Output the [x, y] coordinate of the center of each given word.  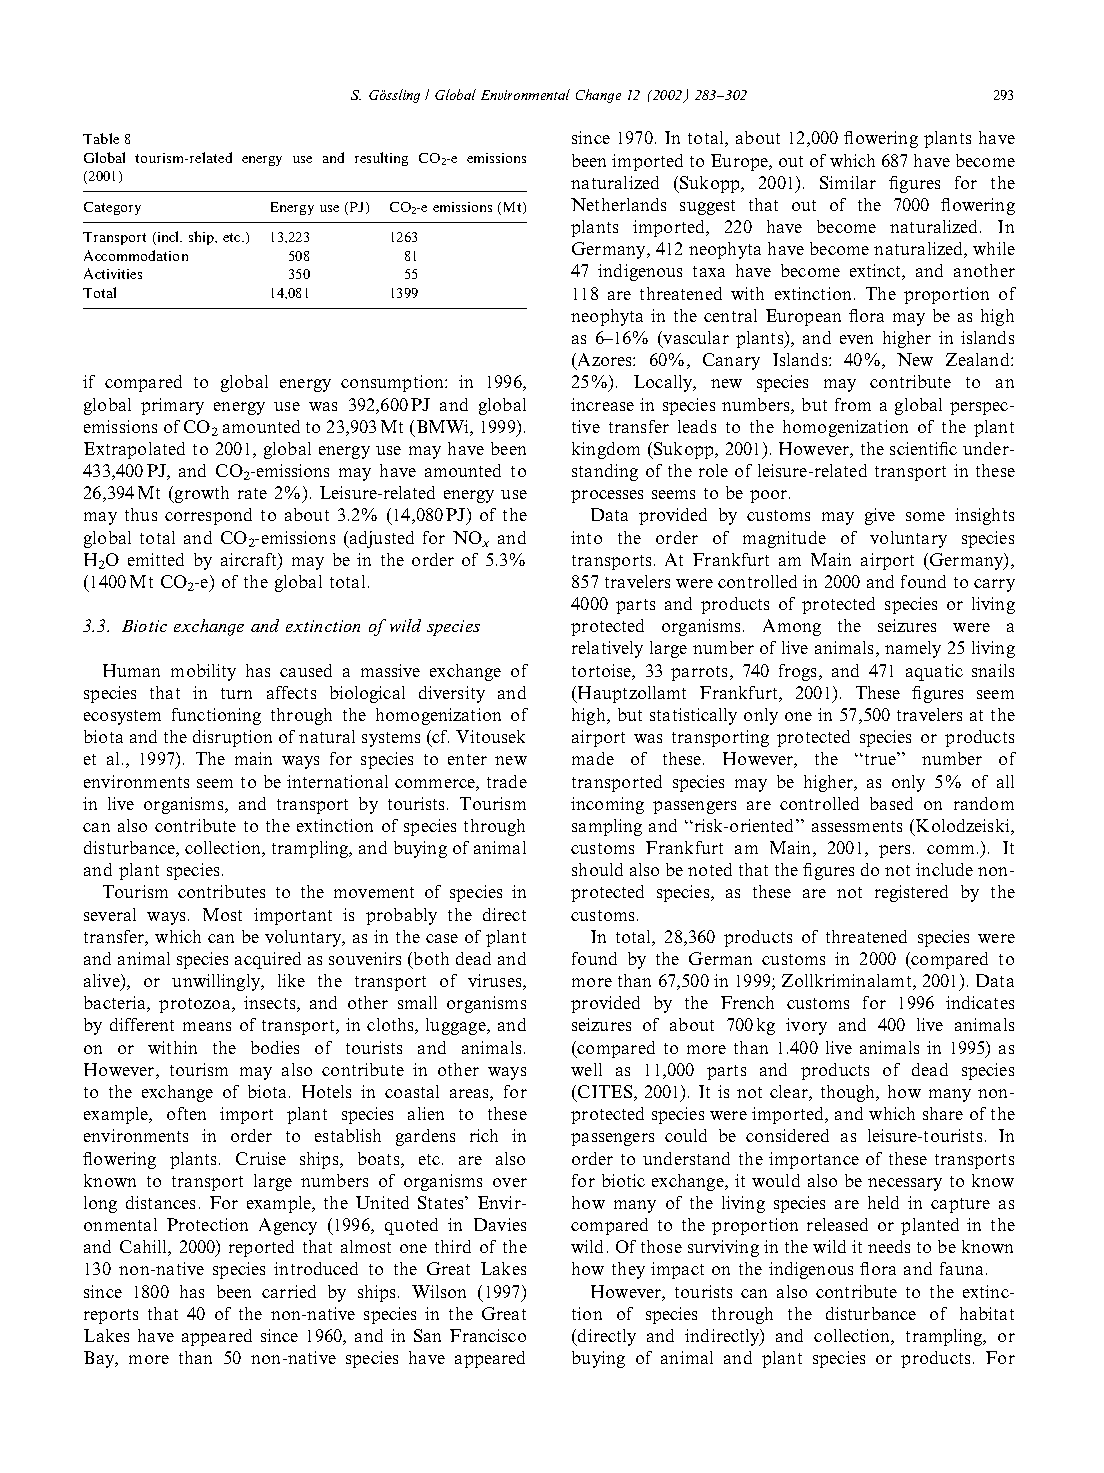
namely [913, 649]
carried [289, 1291]
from [853, 404]
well [586, 1069]
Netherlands [618, 204]
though [849, 1093]
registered [911, 893]
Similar [848, 182]
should [597, 869]
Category [112, 208]
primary [172, 406]
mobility [203, 672]
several [110, 914]
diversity [452, 694]
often [186, 1113]
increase [602, 404]
